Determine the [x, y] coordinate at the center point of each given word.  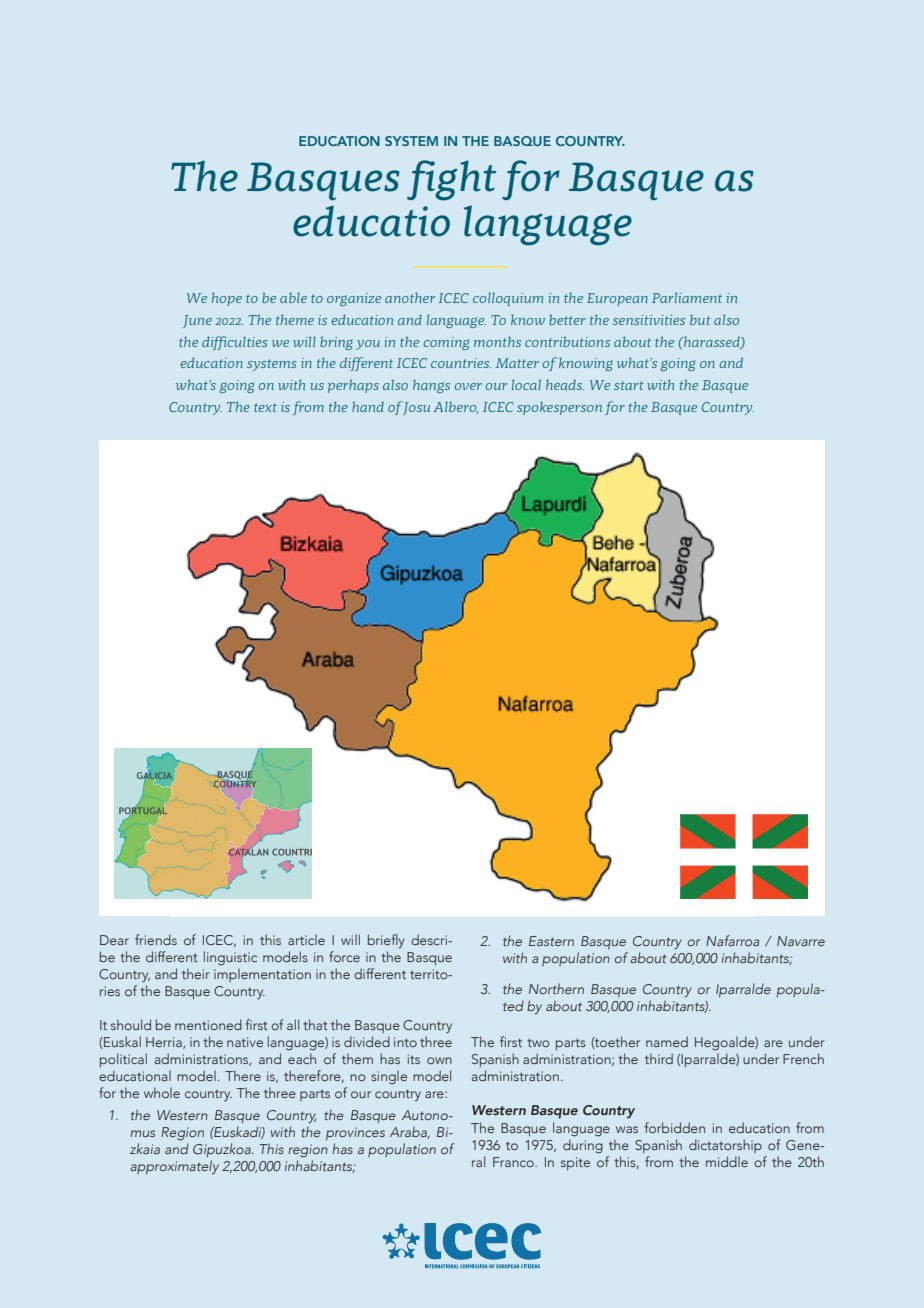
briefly [386, 941]
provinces [355, 1133]
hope [227, 299]
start [629, 385]
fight [452, 180]
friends [156, 939]
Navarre [801, 941]
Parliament [687, 297]
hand [368, 406]
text [265, 407]
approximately [174, 1167]
